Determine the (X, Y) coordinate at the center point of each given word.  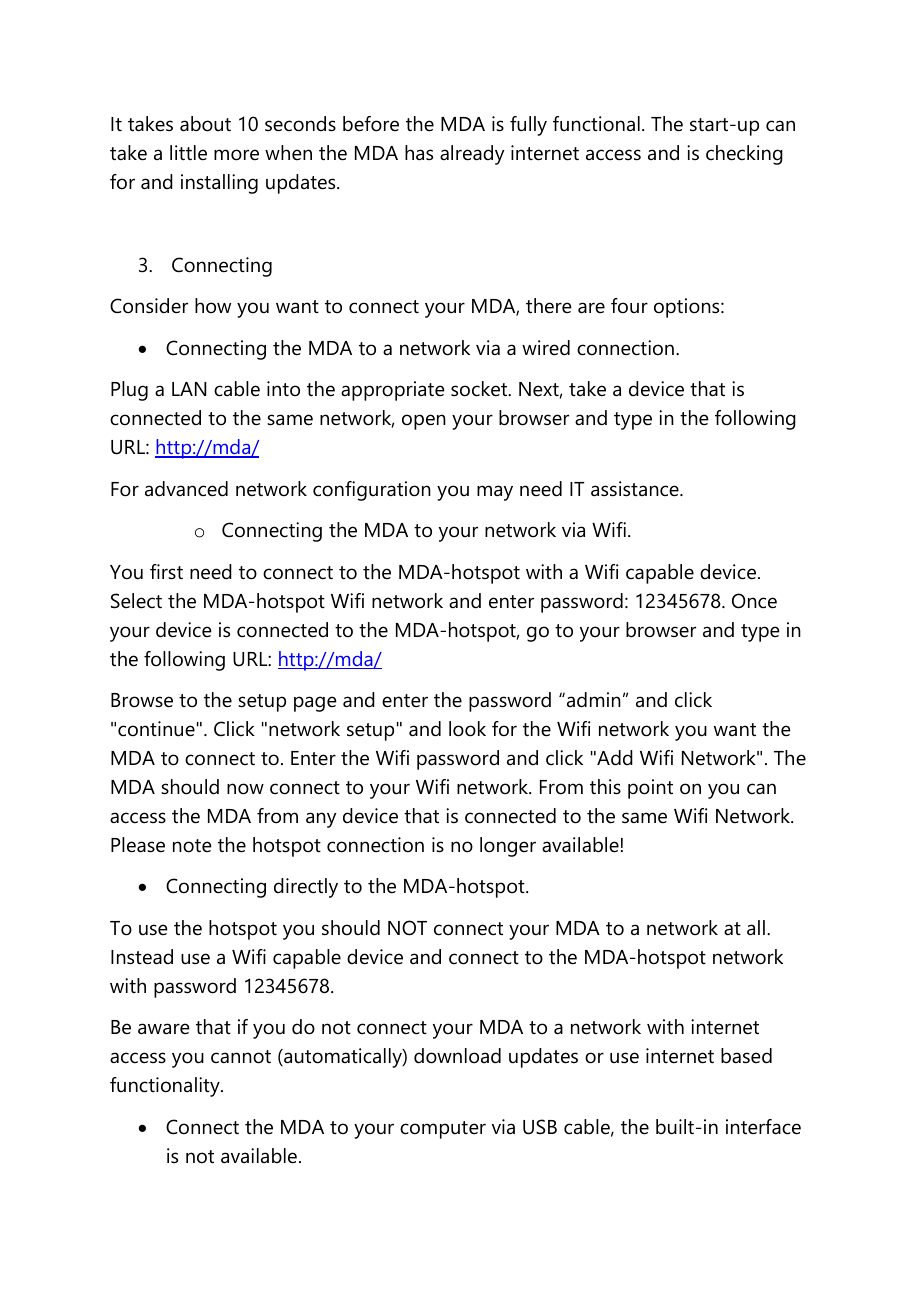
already (472, 155)
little (188, 153)
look (467, 729)
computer (443, 1130)
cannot (241, 1057)
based (746, 1056)
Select (136, 601)
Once (754, 601)
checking (744, 155)
